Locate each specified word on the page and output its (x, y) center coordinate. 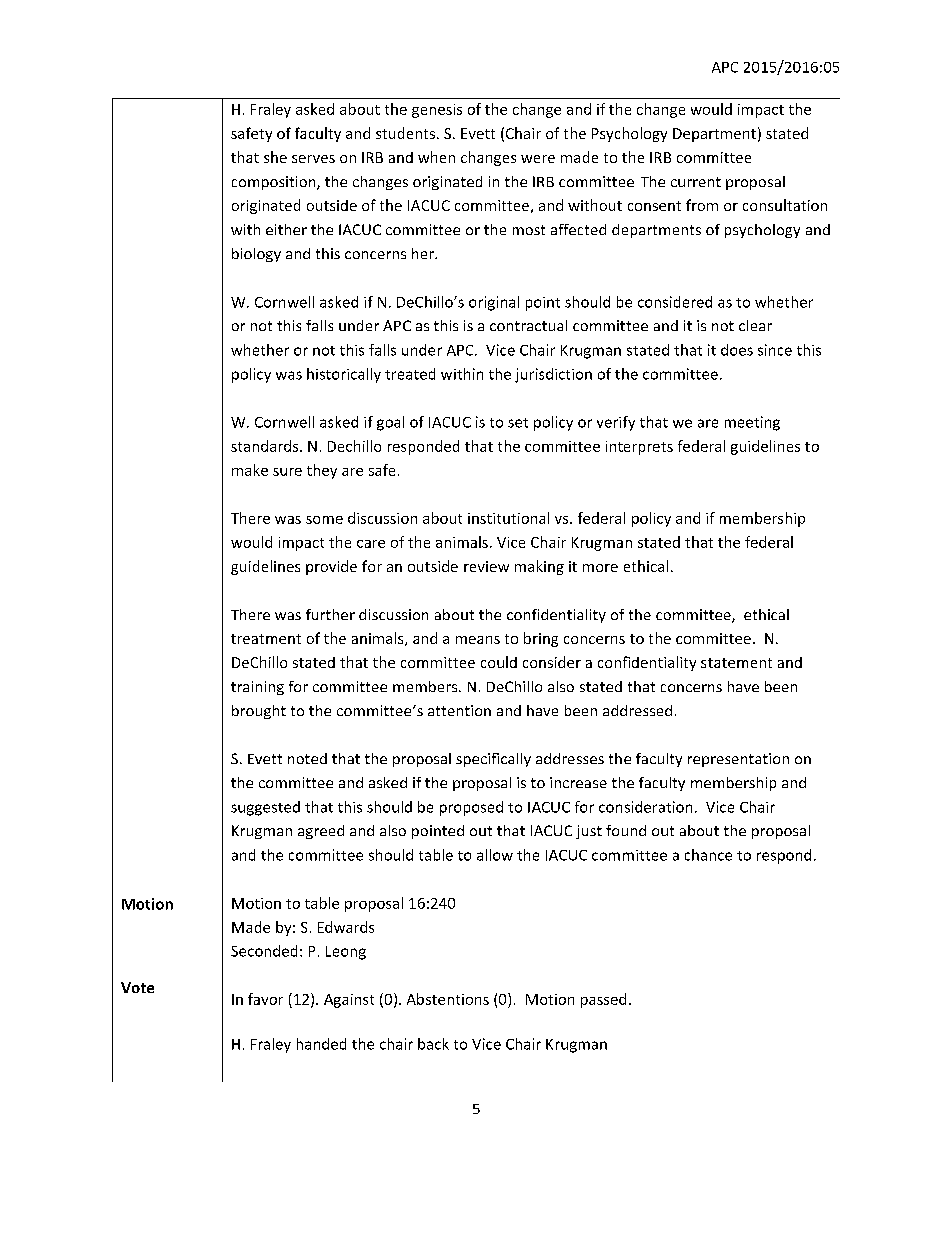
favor (265, 999)
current (696, 182)
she (275, 157)
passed (603, 1000)
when (436, 157)
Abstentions (448, 999)
